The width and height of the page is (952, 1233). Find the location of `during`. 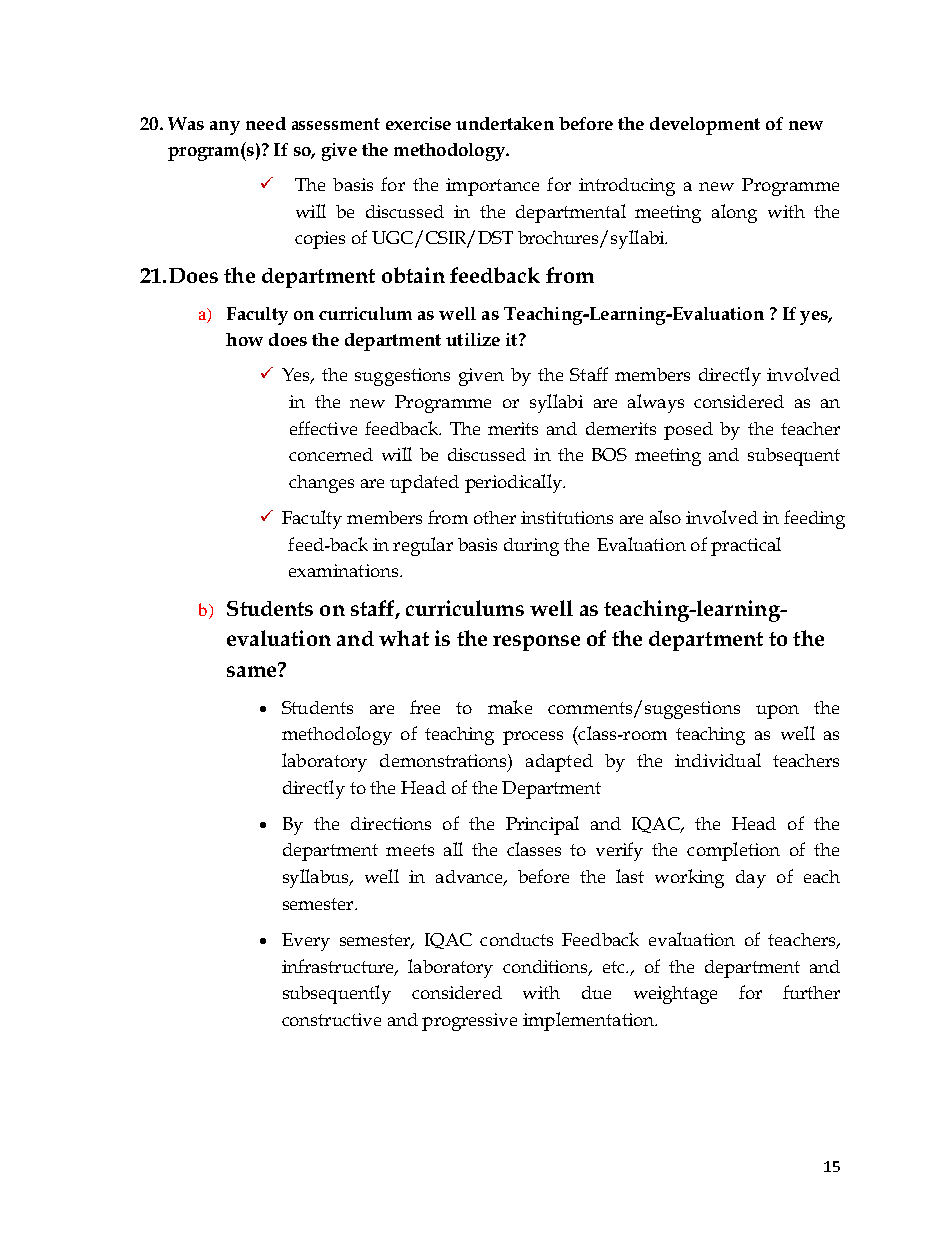

during is located at coordinates (531, 547).
